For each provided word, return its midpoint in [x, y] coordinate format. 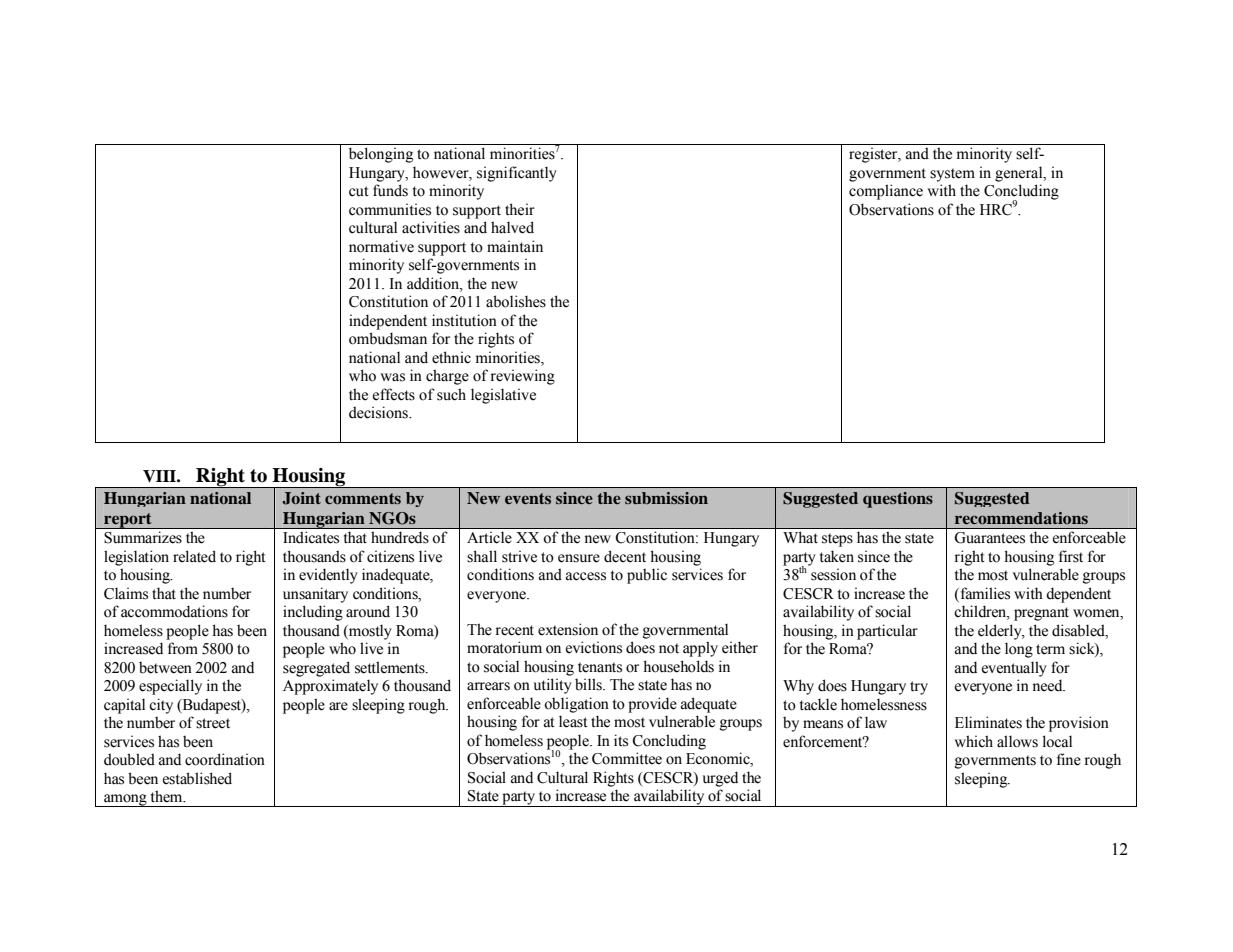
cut [359, 191]
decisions [379, 412]
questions [898, 500]
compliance [886, 192]
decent [625, 556]
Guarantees [989, 538]
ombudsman [388, 338]
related [194, 556]
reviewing [522, 377]
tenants [600, 667]
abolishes [516, 301]
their [520, 209]
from [183, 648]
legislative [503, 396]
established [197, 778]
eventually [1014, 669]
